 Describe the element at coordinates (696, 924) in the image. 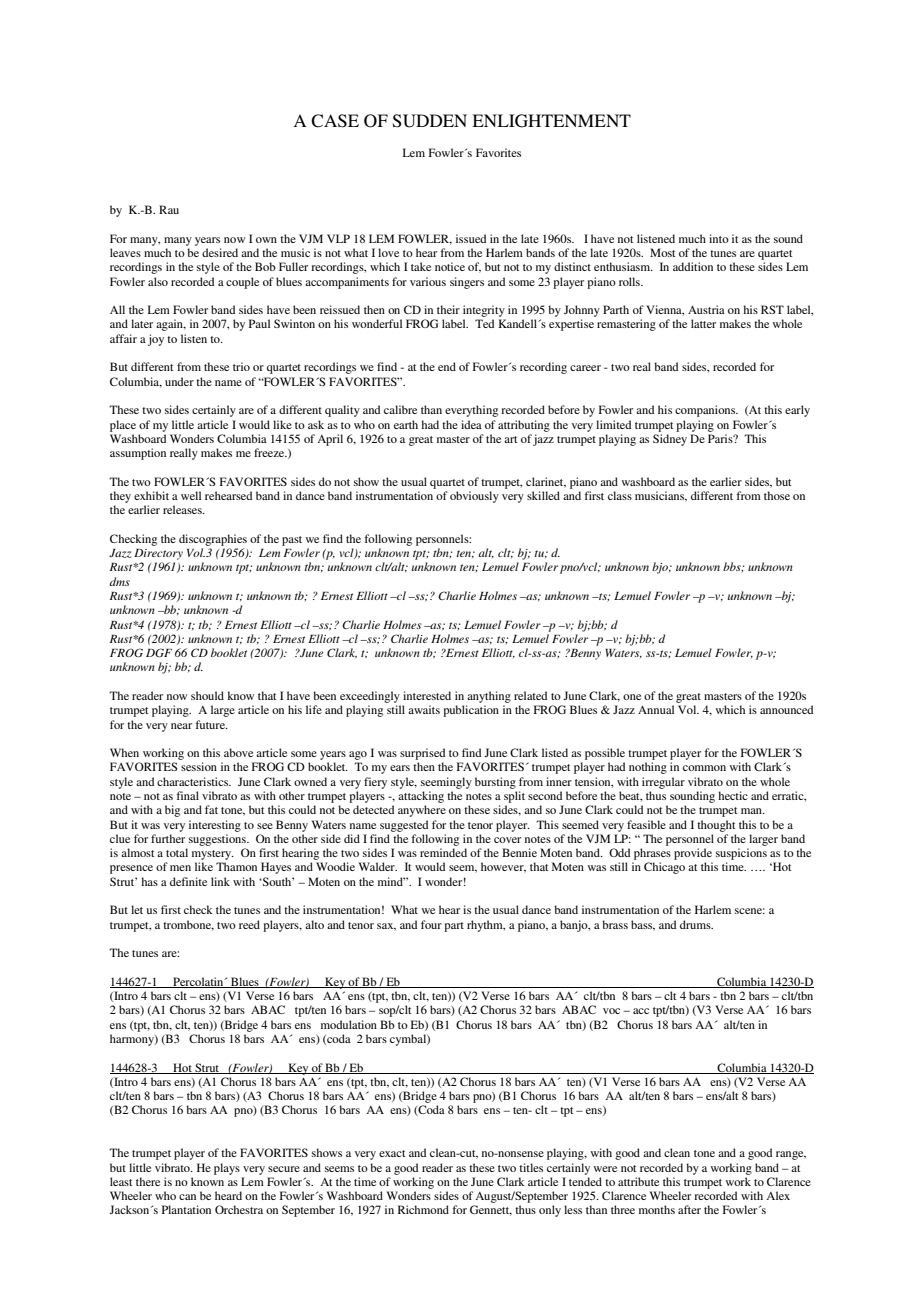

I see `drums` at that location.
